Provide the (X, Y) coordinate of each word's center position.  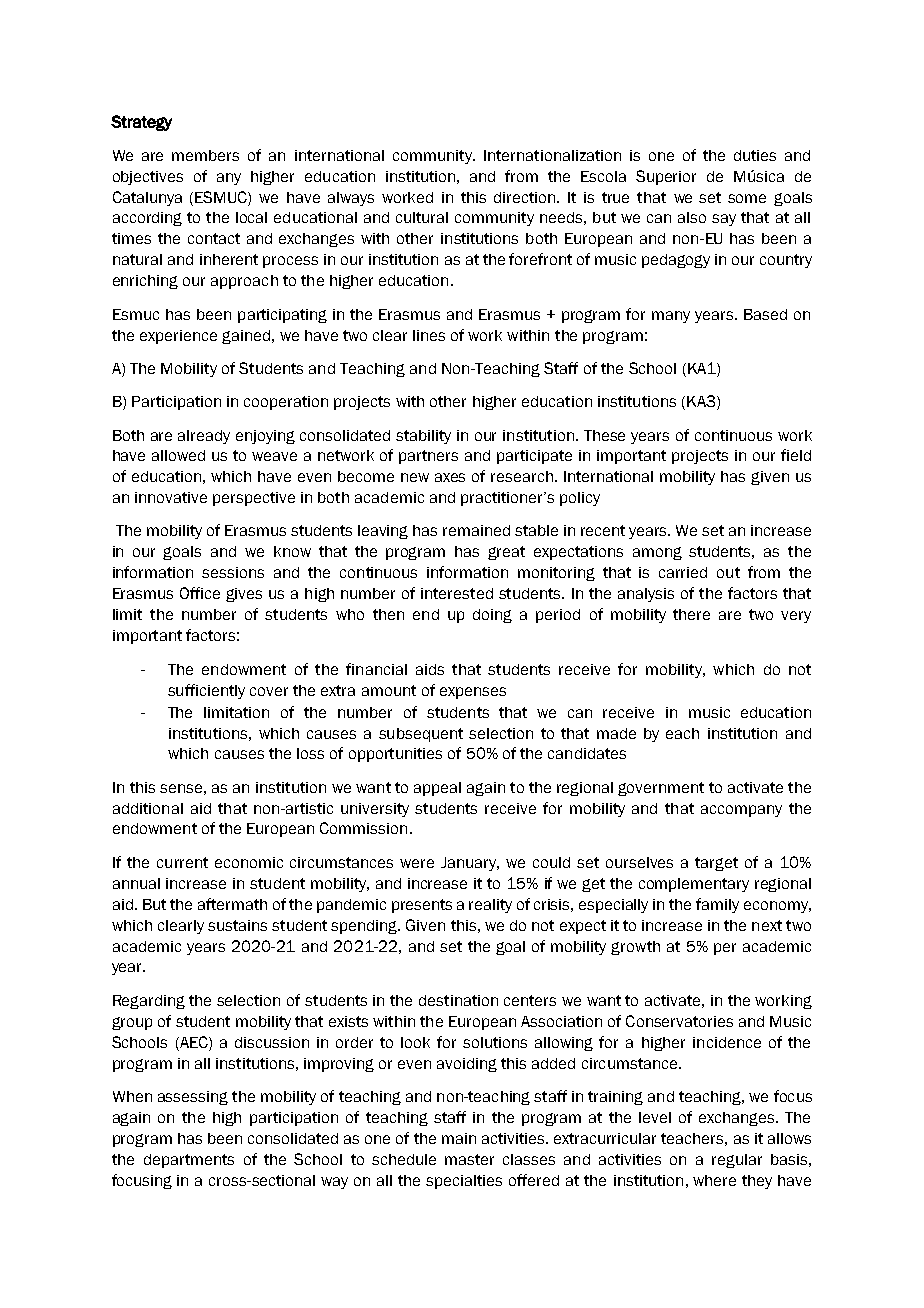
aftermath (232, 904)
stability (423, 437)
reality (490, 906)
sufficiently (206, 691)
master (469, 1159)
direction (526, 197)
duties (755, 155)
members (205, 155)
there (691, 614)
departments (189, 1161)
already (204, 437)
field (796, 455)
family (717, 905)
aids (430, 669)
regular (737, 1161)
